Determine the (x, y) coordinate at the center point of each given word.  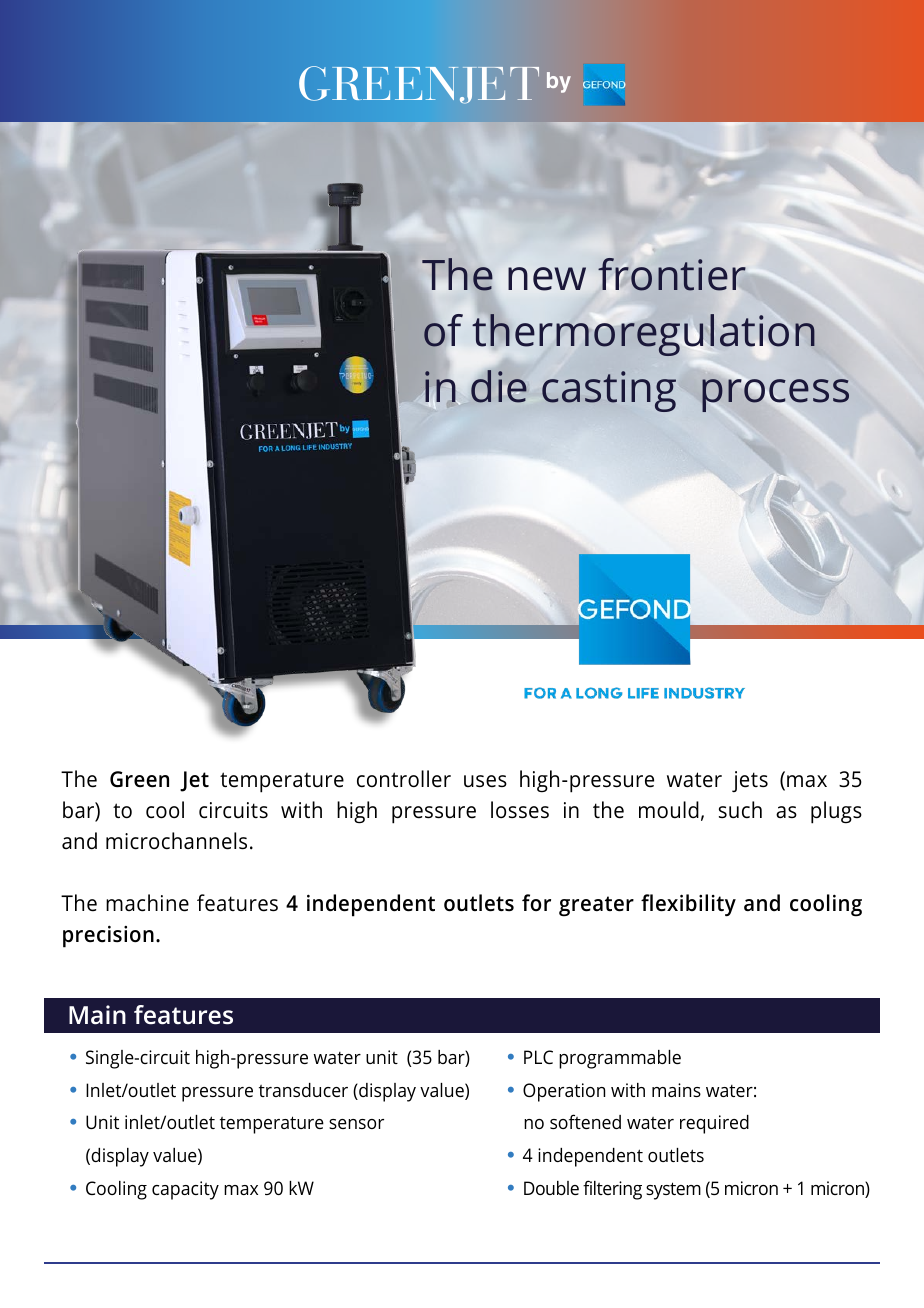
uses (485, 781)
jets (750, 781)
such (740, 810)
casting (609, 391)
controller (404, 779)
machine (147, 903)
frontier (672, 274)
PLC (538, 1057)
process (775, 395)
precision (108, 936)
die (499, 386)
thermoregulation (643, 335)
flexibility (688, 905)
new (547, 279)
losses (520, 810)
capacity (185, 1190)
